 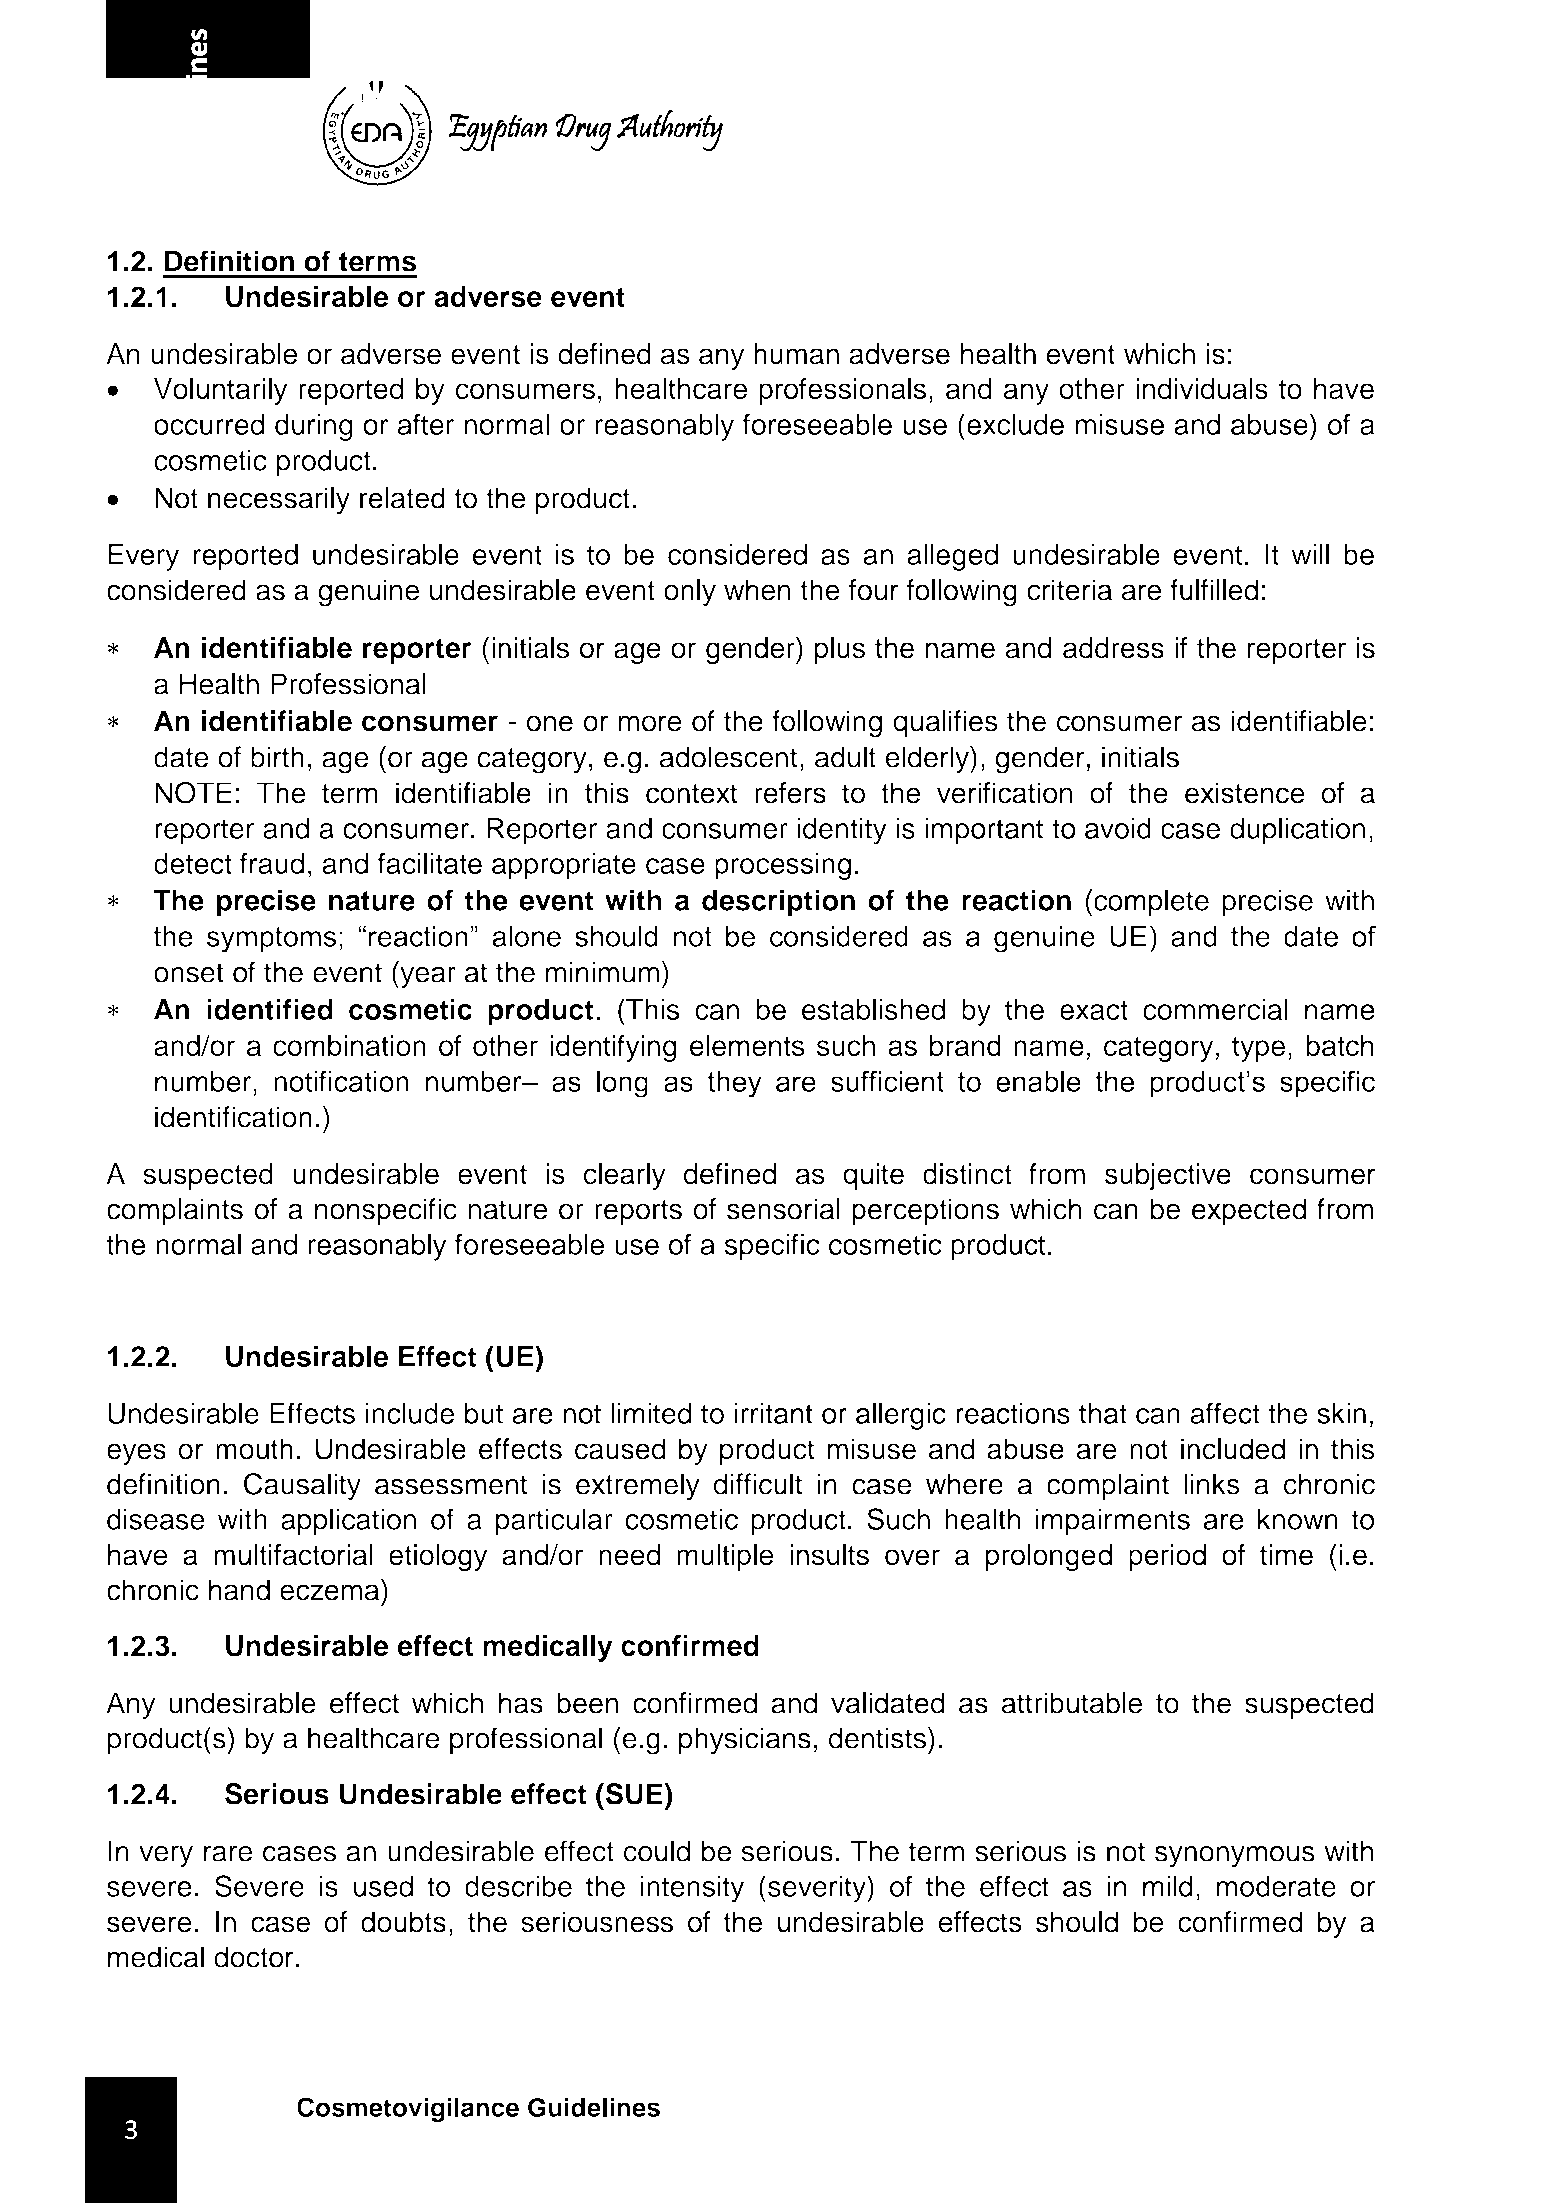 I want to click on intensity, so click(x=692, y=1889).
